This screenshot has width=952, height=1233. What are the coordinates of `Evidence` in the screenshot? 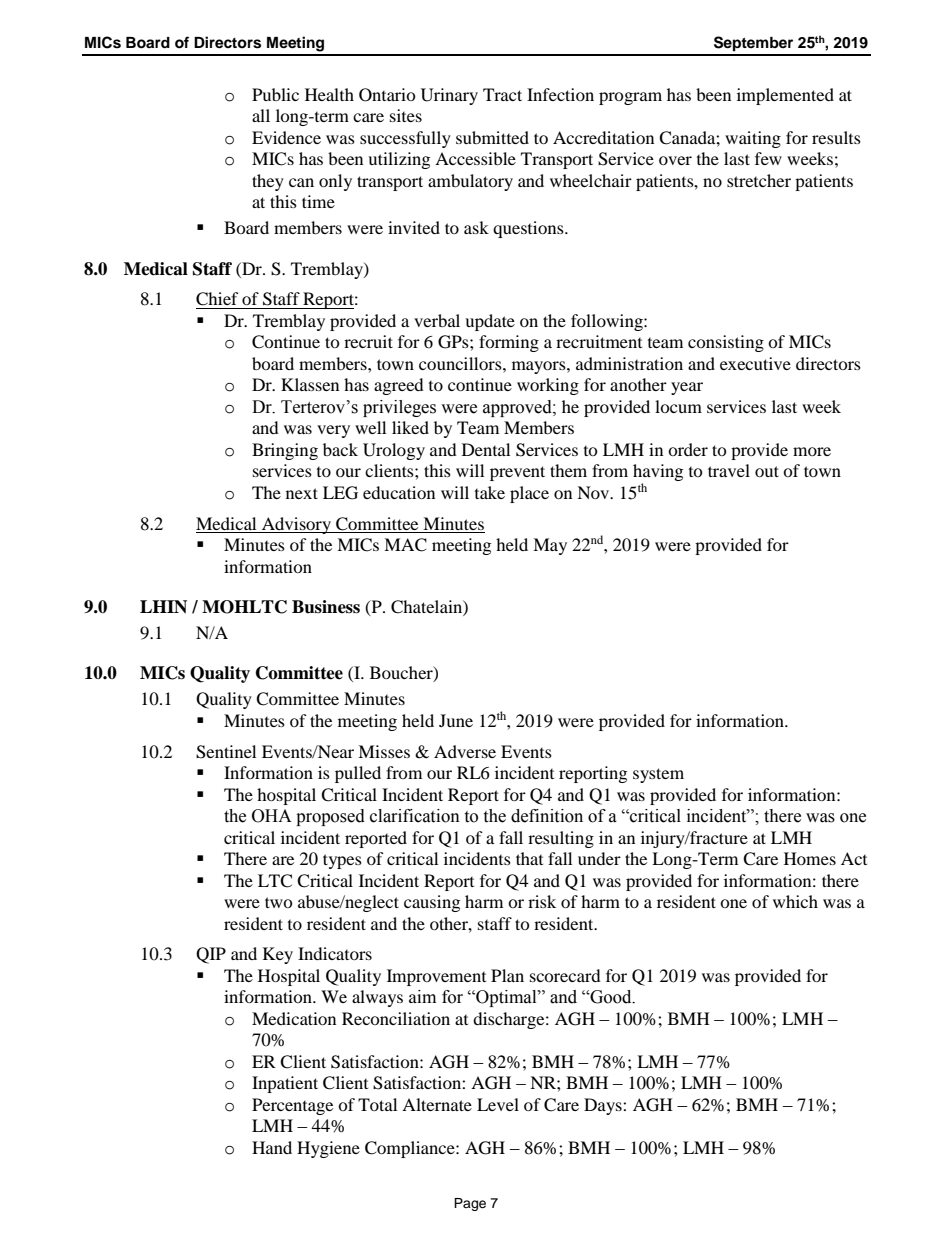 It's located at (286, 137).
